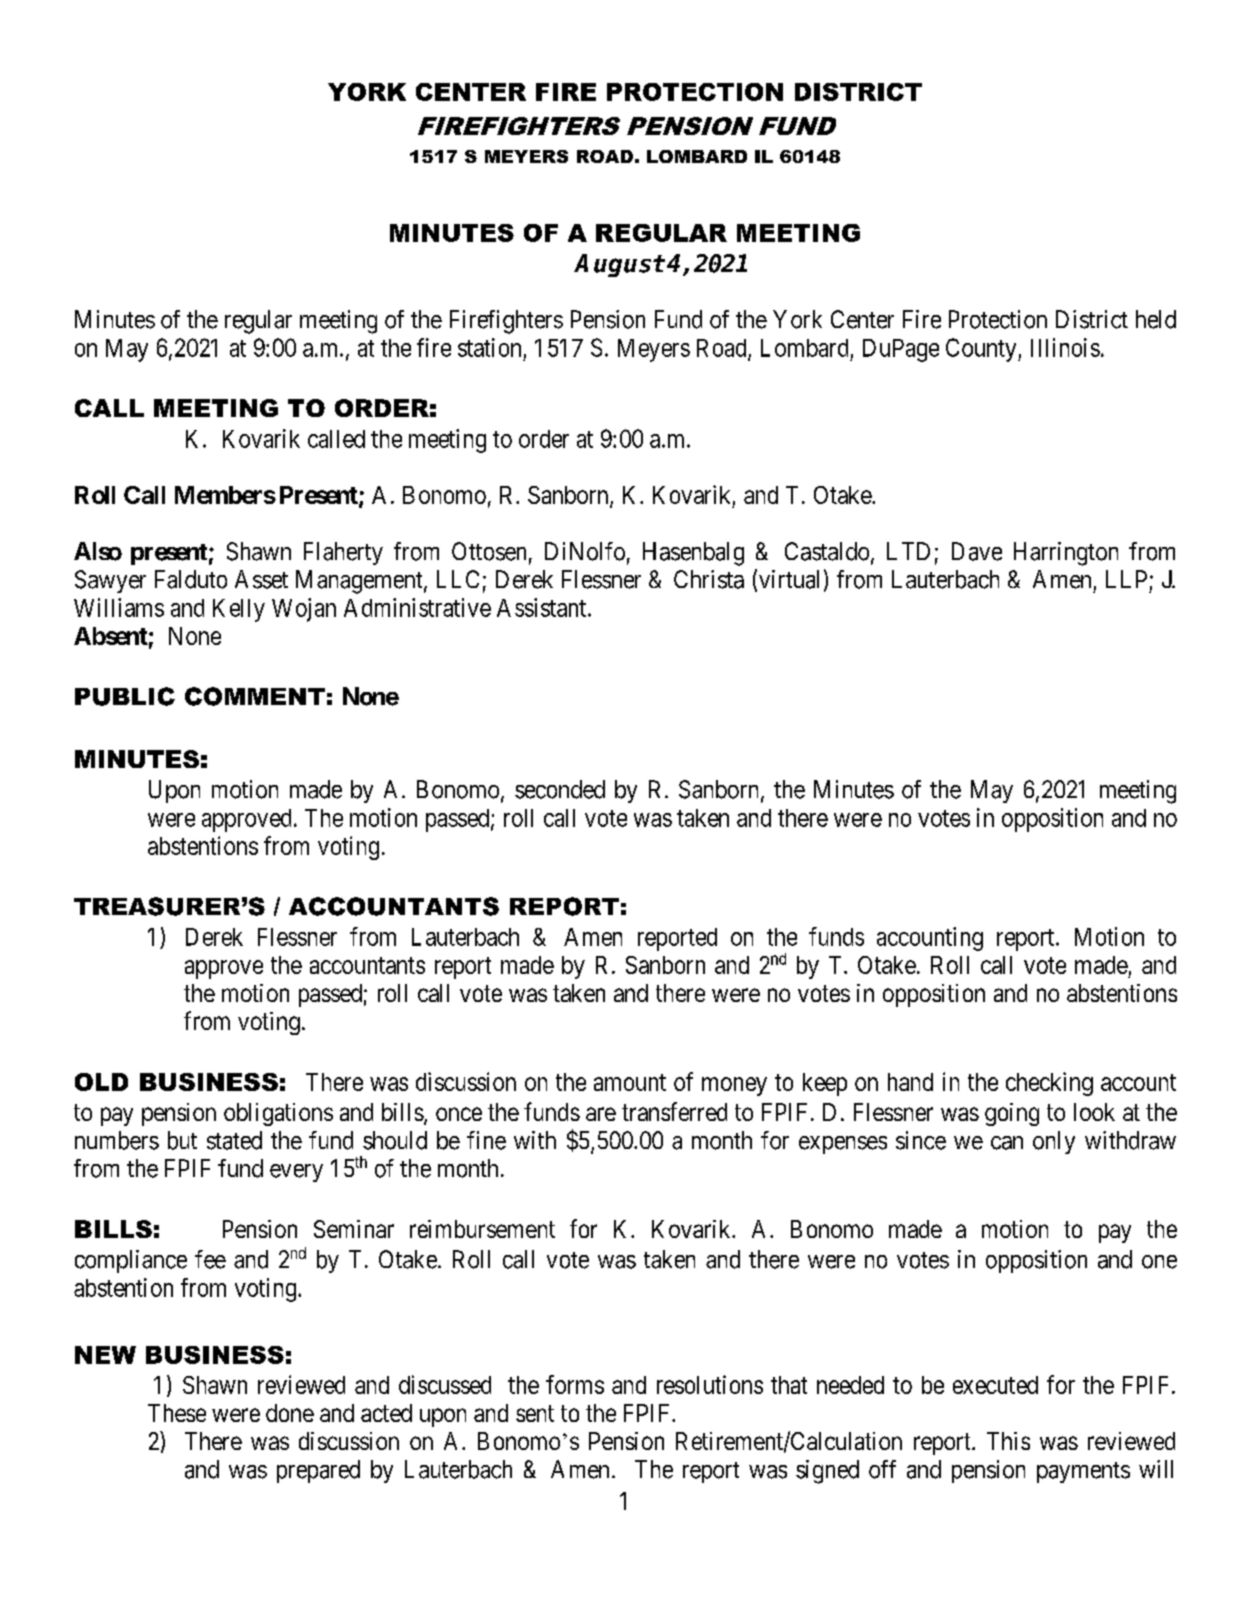 Image resolution: width=1250 pixels, height=1617 pixels. Describe the element at coordinates (210, 1259) in the screenshot. I see `fee` at that location.
